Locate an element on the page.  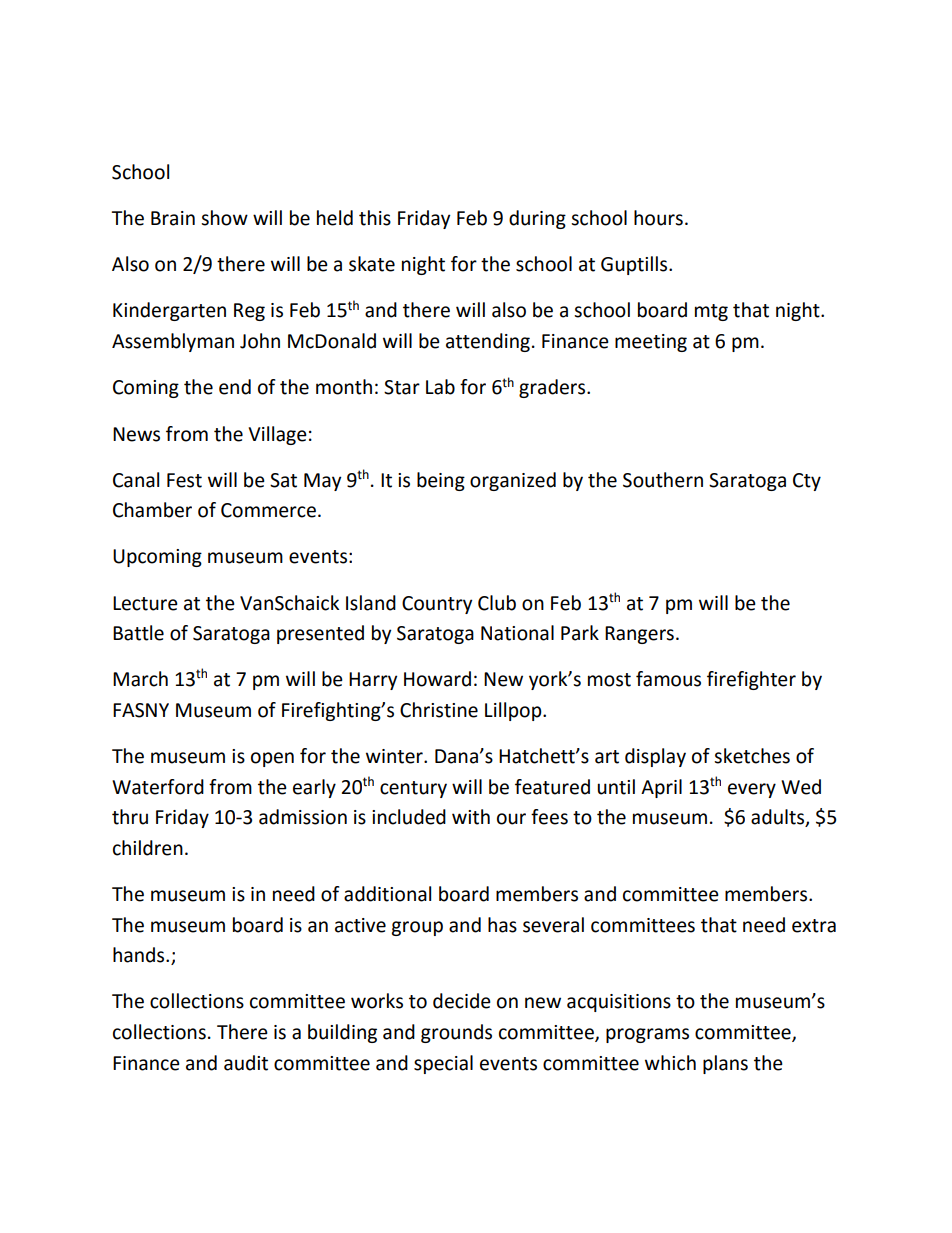
Battle is located at coordinates (138, 633).
